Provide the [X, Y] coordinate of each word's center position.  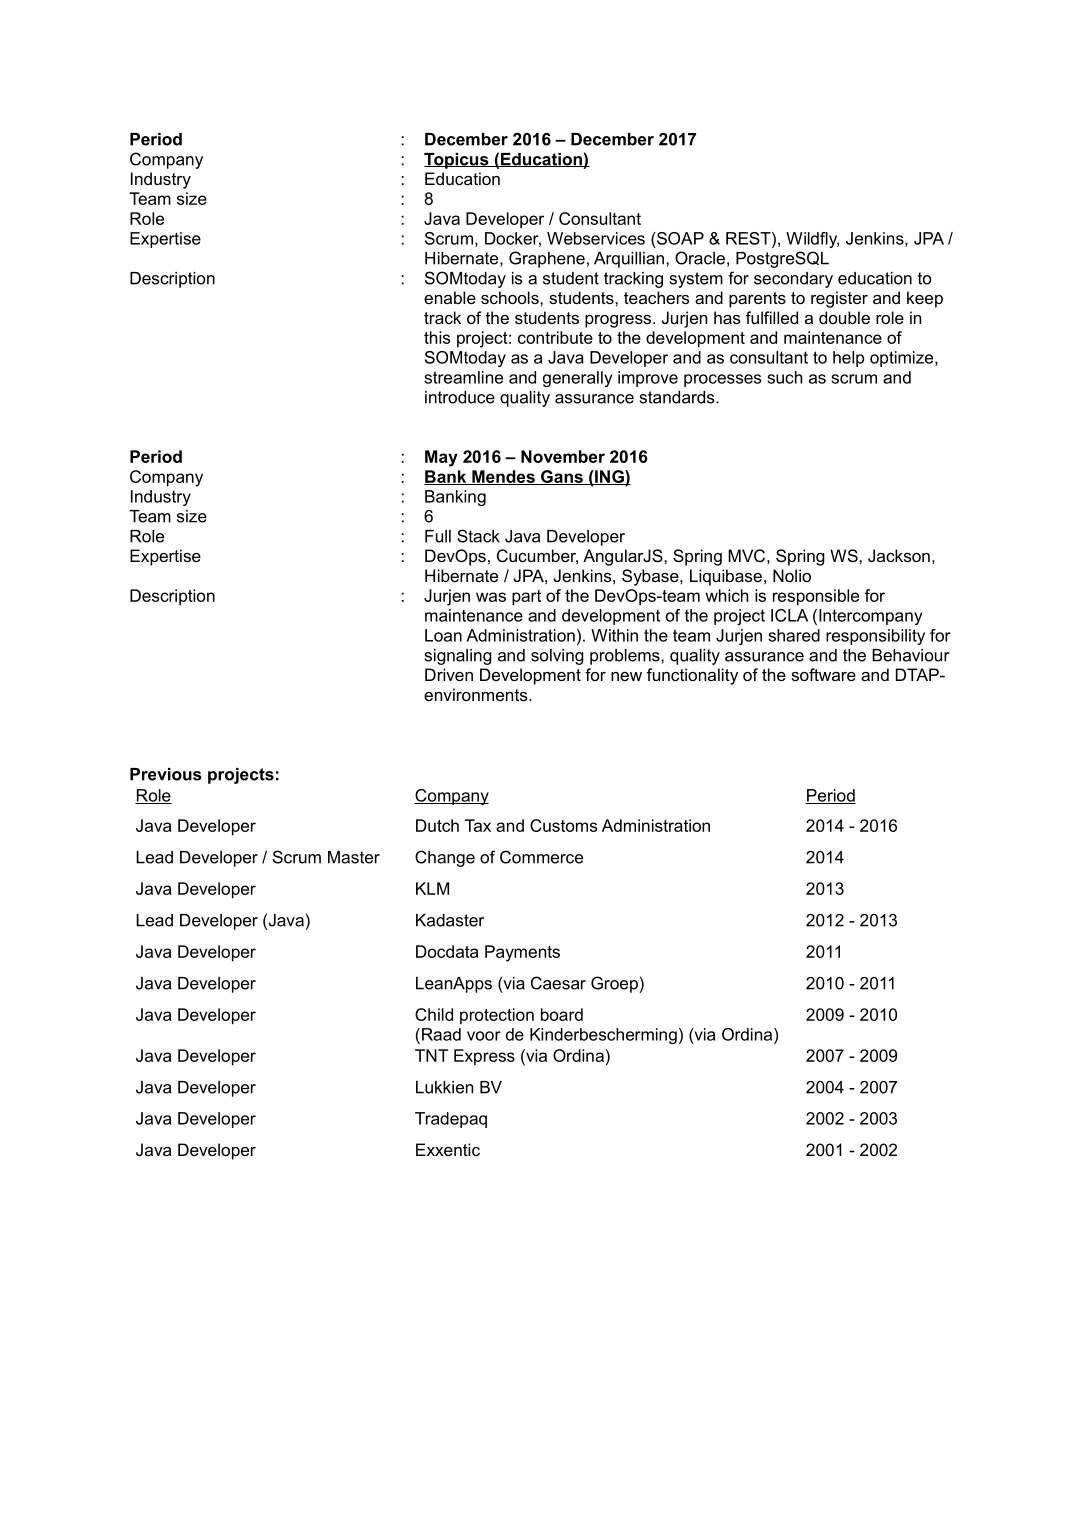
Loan [443, 635]
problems [626, 657]
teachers [657, 297]
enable [450, 297]
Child [434, 1014]
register [839, 299]
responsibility [875, 637]
